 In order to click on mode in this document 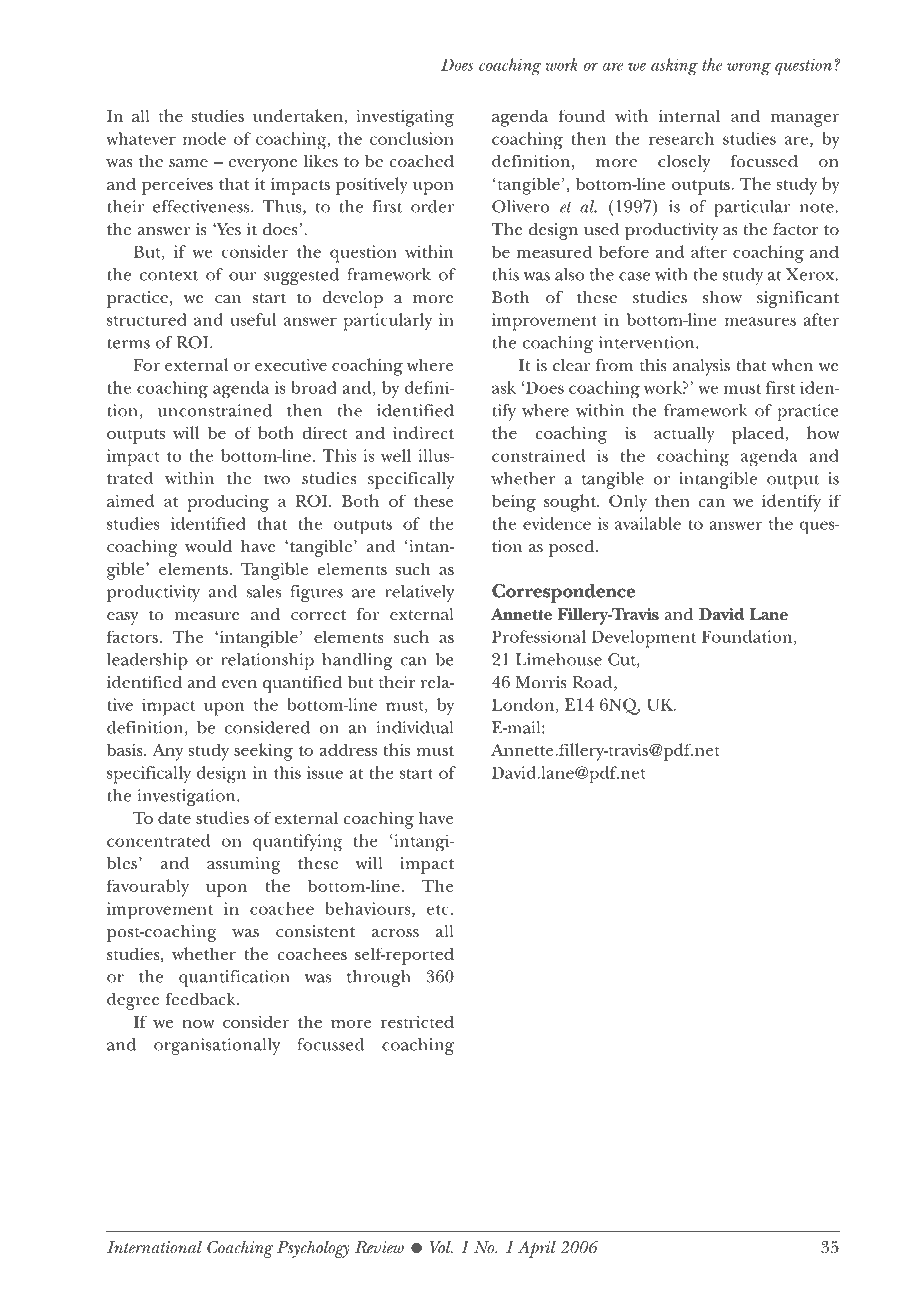, I will do `click(204, 138)`.
